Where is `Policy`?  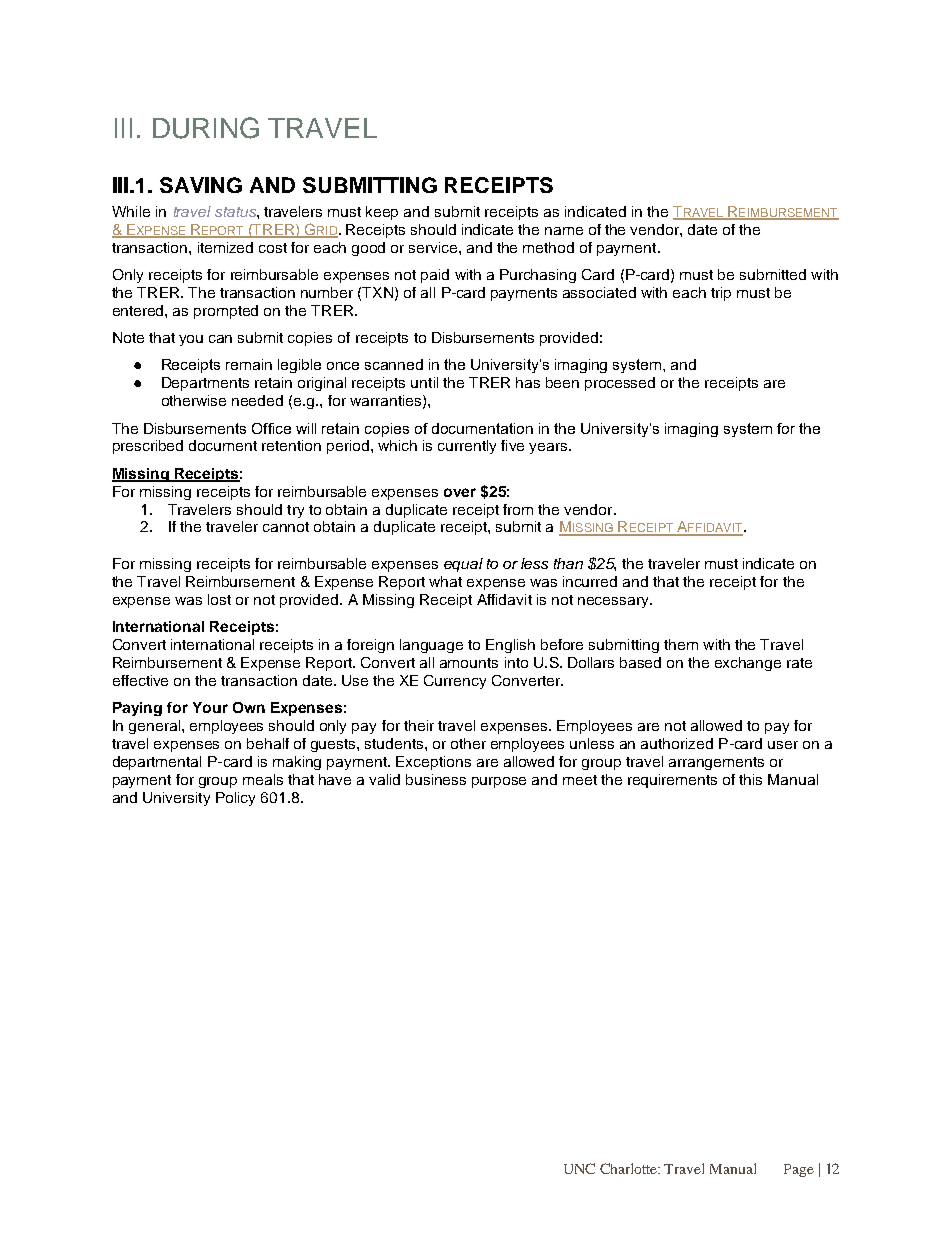 Policy is located at coordinates (235, 799).
